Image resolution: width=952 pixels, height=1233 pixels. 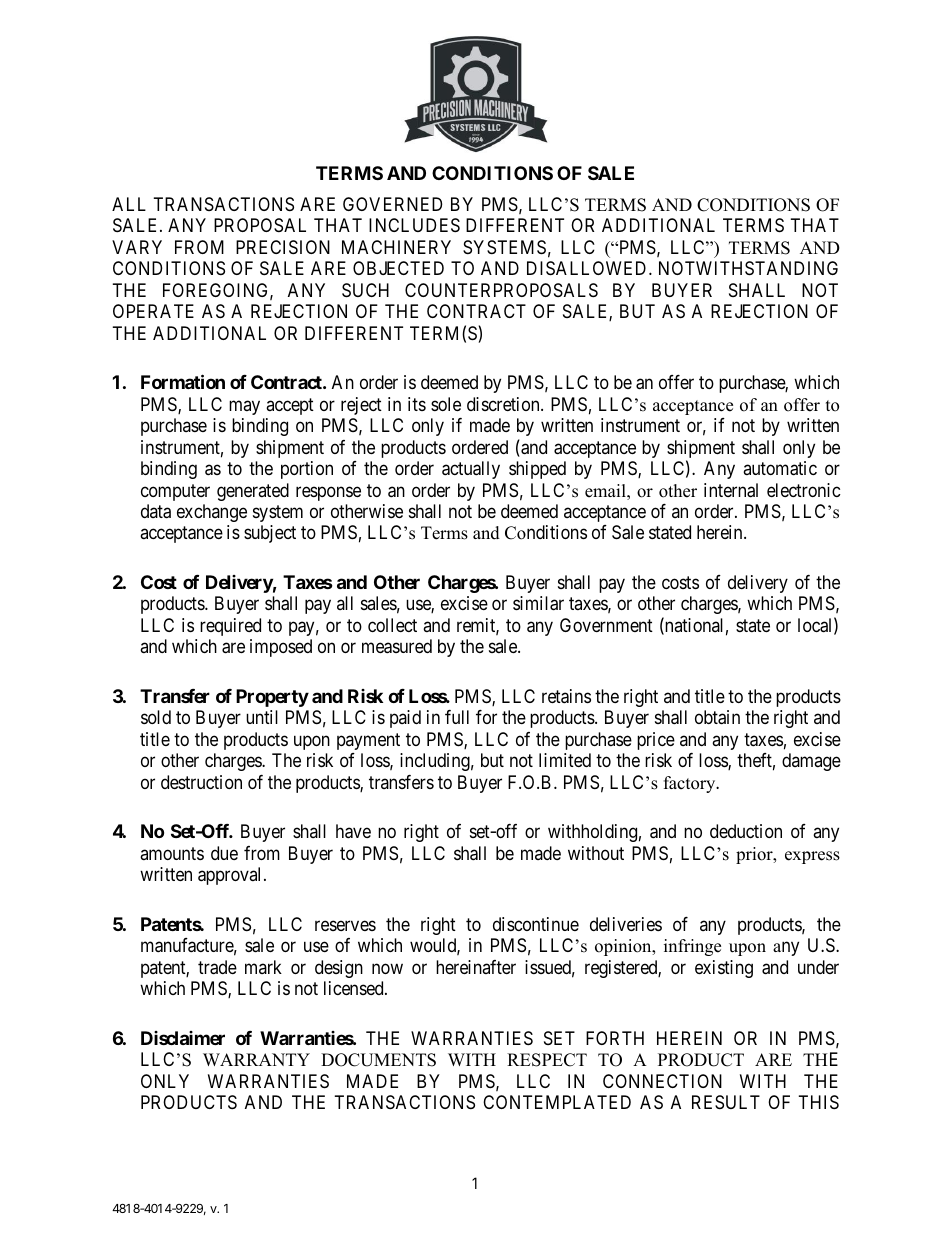 What do you see at coordinates (471, 470) in the page?
I see `actually` at bounding box center [471, 470].
